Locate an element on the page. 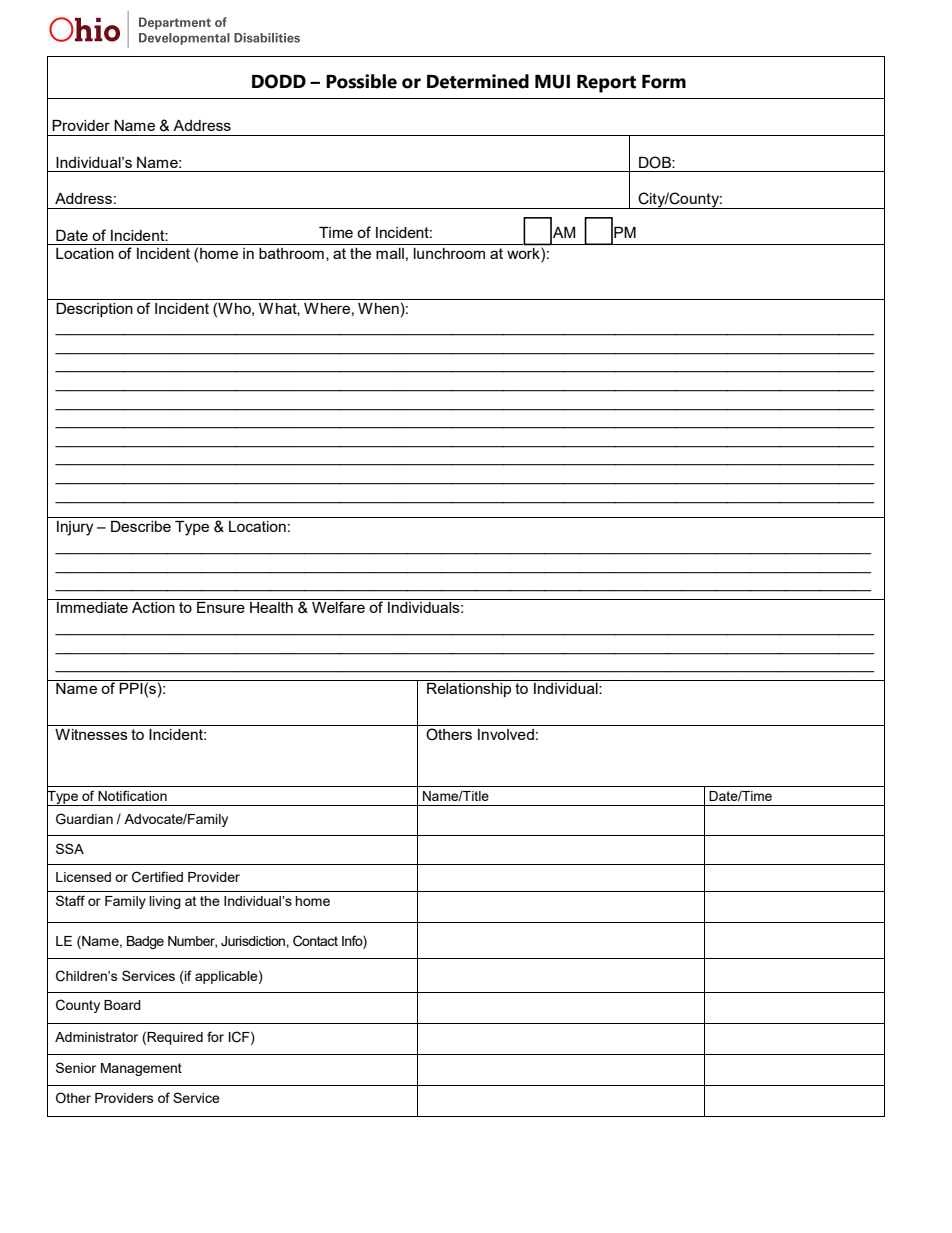  Possible is located at coordinates (361, 81).
